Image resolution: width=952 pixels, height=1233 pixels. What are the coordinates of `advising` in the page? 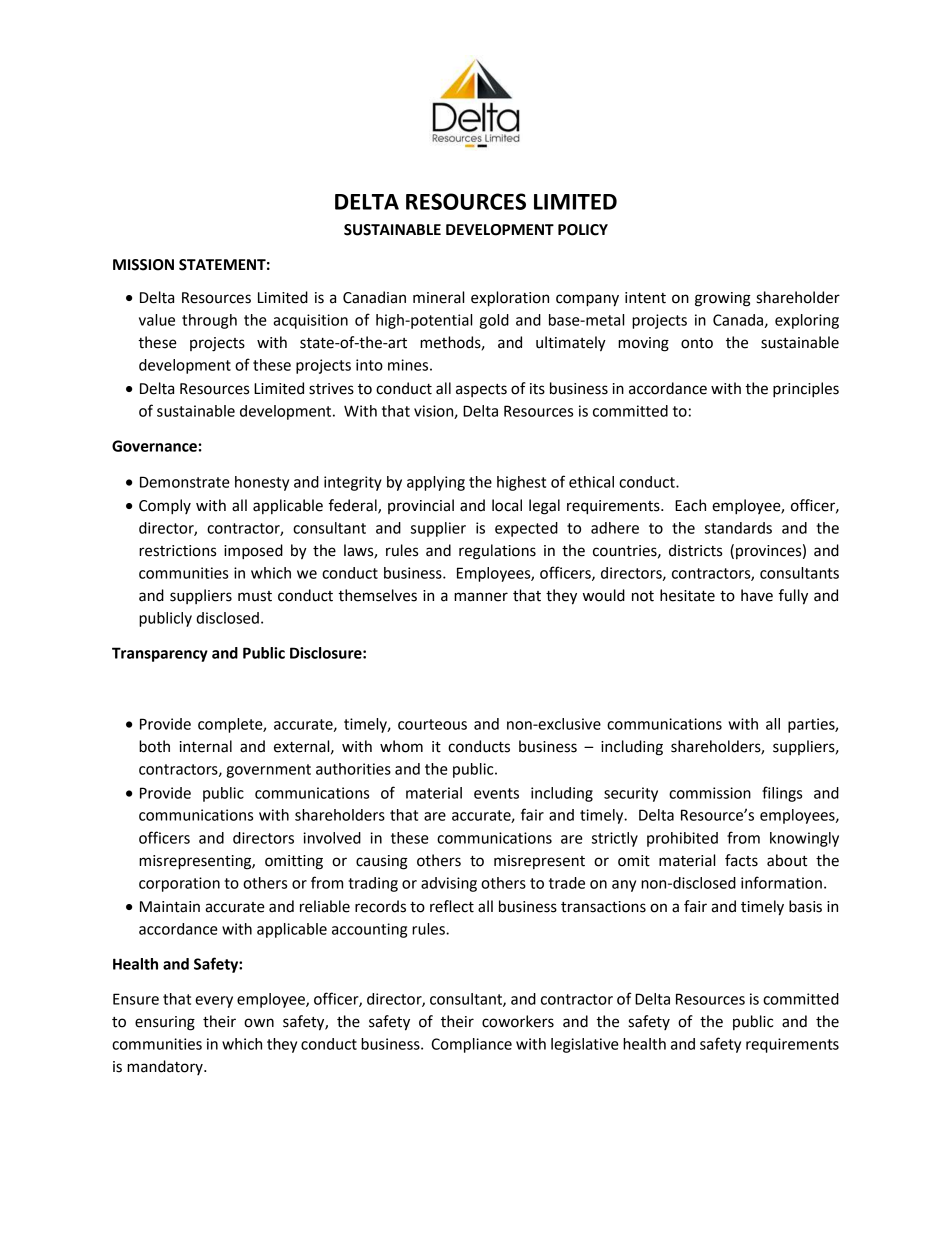 It's located at (449, 884).
